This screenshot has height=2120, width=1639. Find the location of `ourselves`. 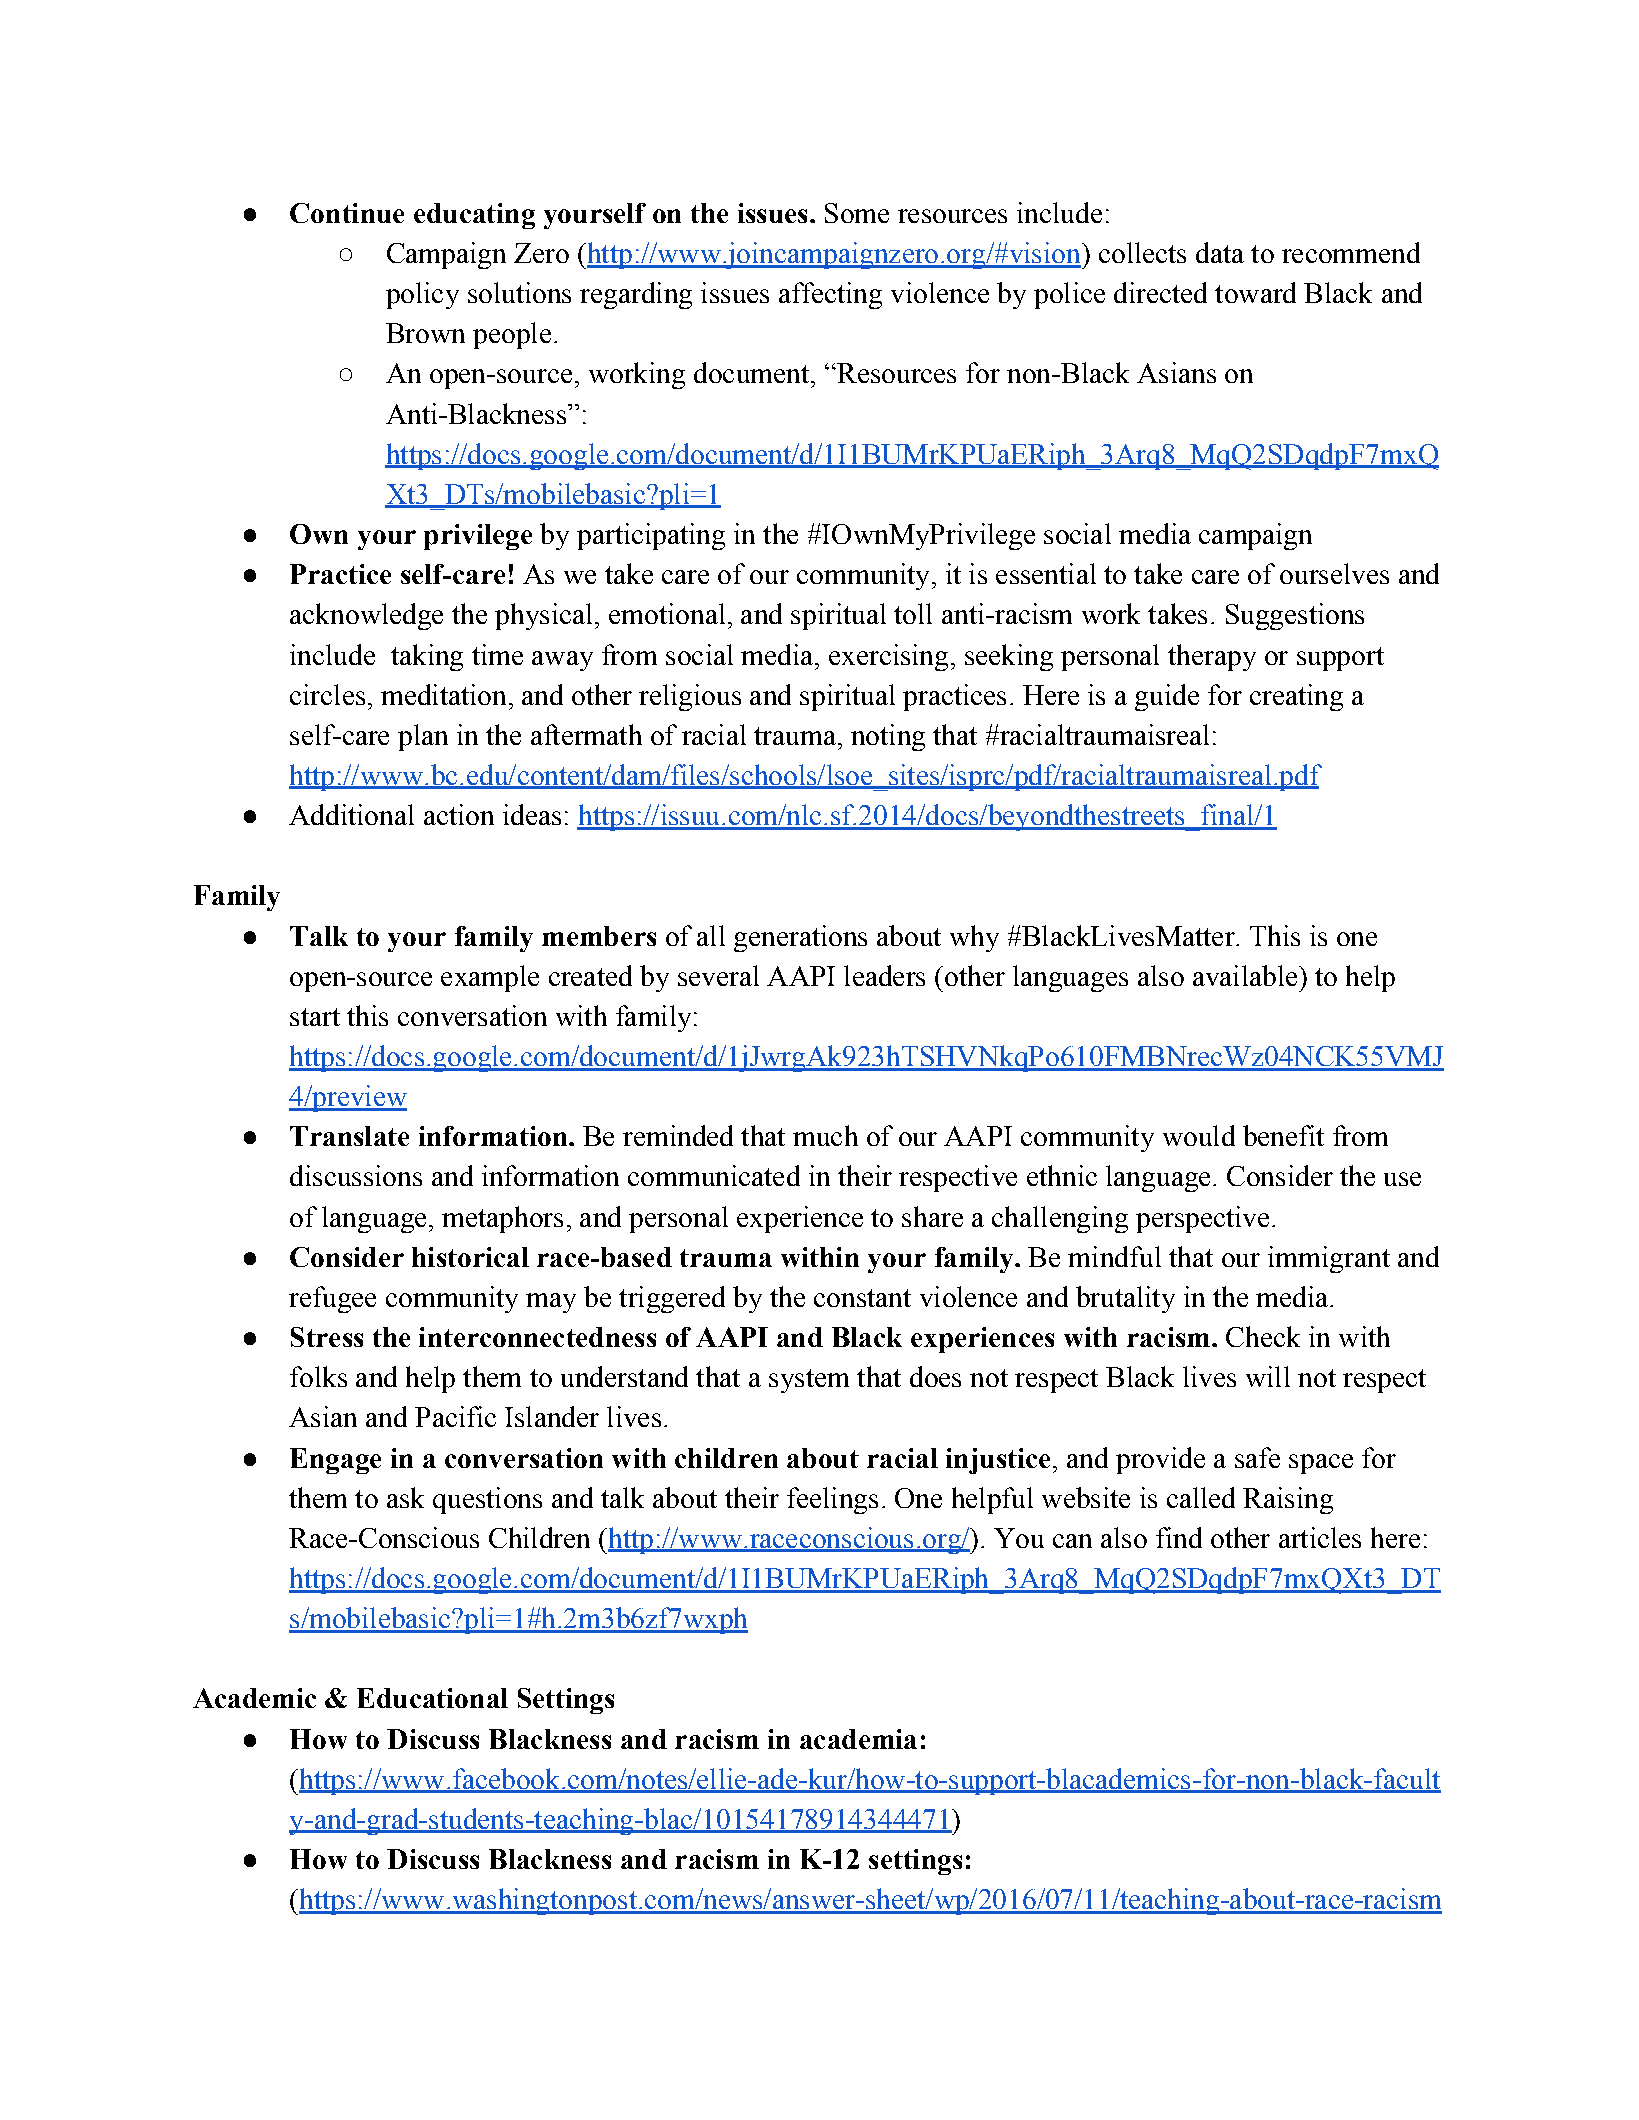

ourselves is located at coordinates (1334, 573).
